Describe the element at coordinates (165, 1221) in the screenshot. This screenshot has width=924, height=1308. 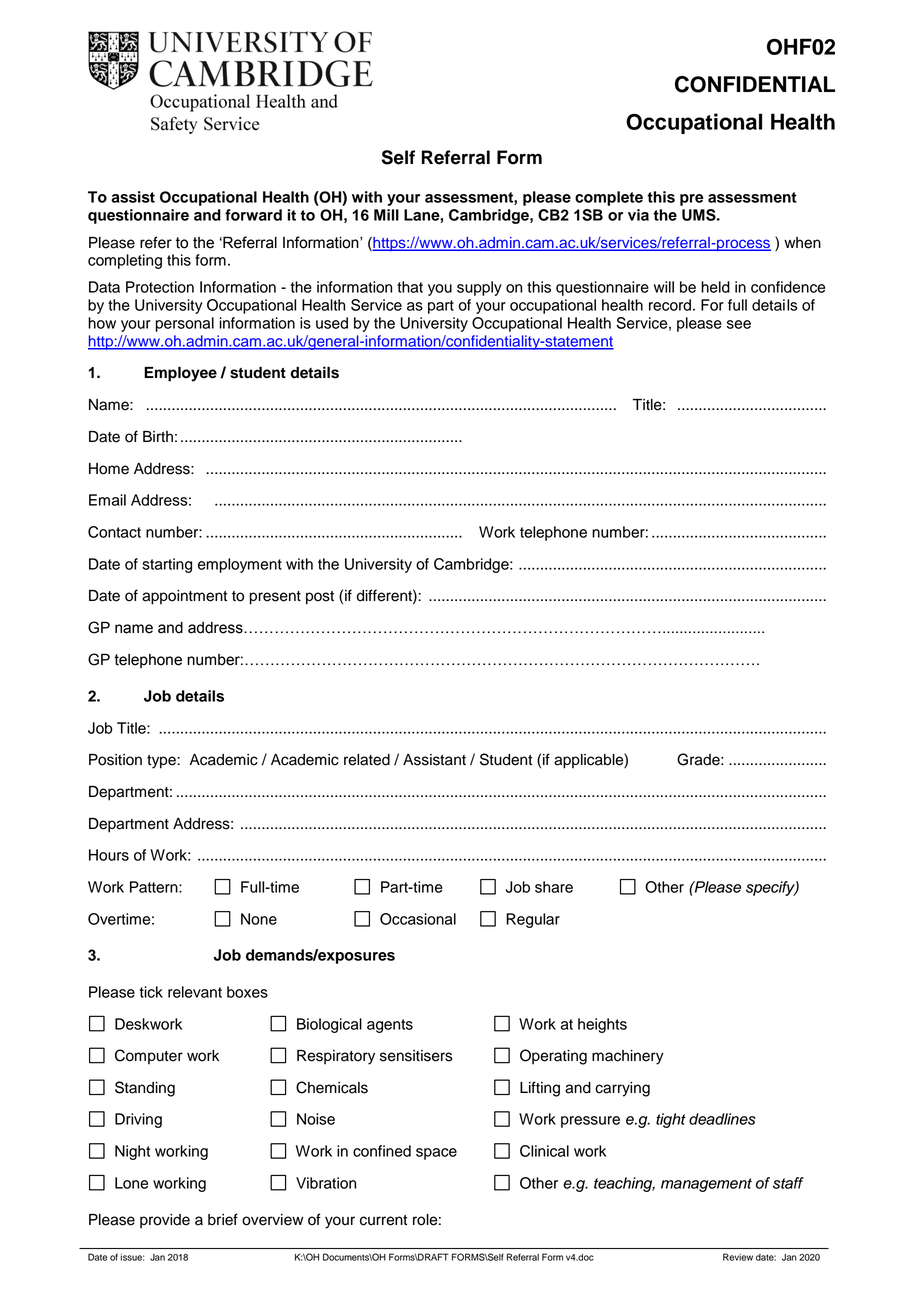
I see `provide` at that location.
